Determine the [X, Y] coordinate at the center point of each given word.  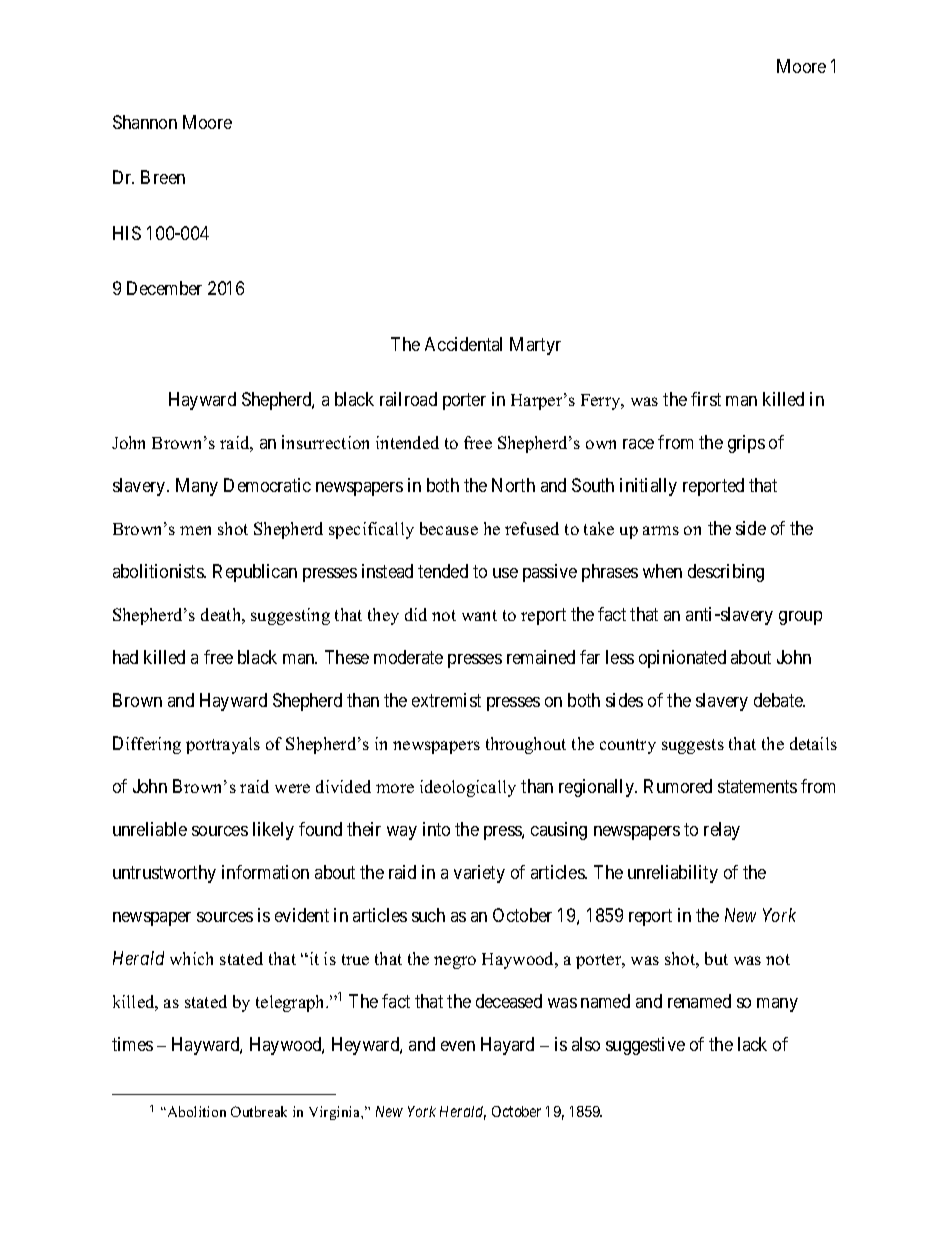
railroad [408, 399]
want [479, 615]
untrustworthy [164, 874]
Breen [163, 177]
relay [722, 831]
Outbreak [259, 1111]
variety [479, 874]
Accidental [463, 344]
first [706, 399]
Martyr [535, 346]
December [164, 288]
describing [726, 573]
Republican [255, 573]
